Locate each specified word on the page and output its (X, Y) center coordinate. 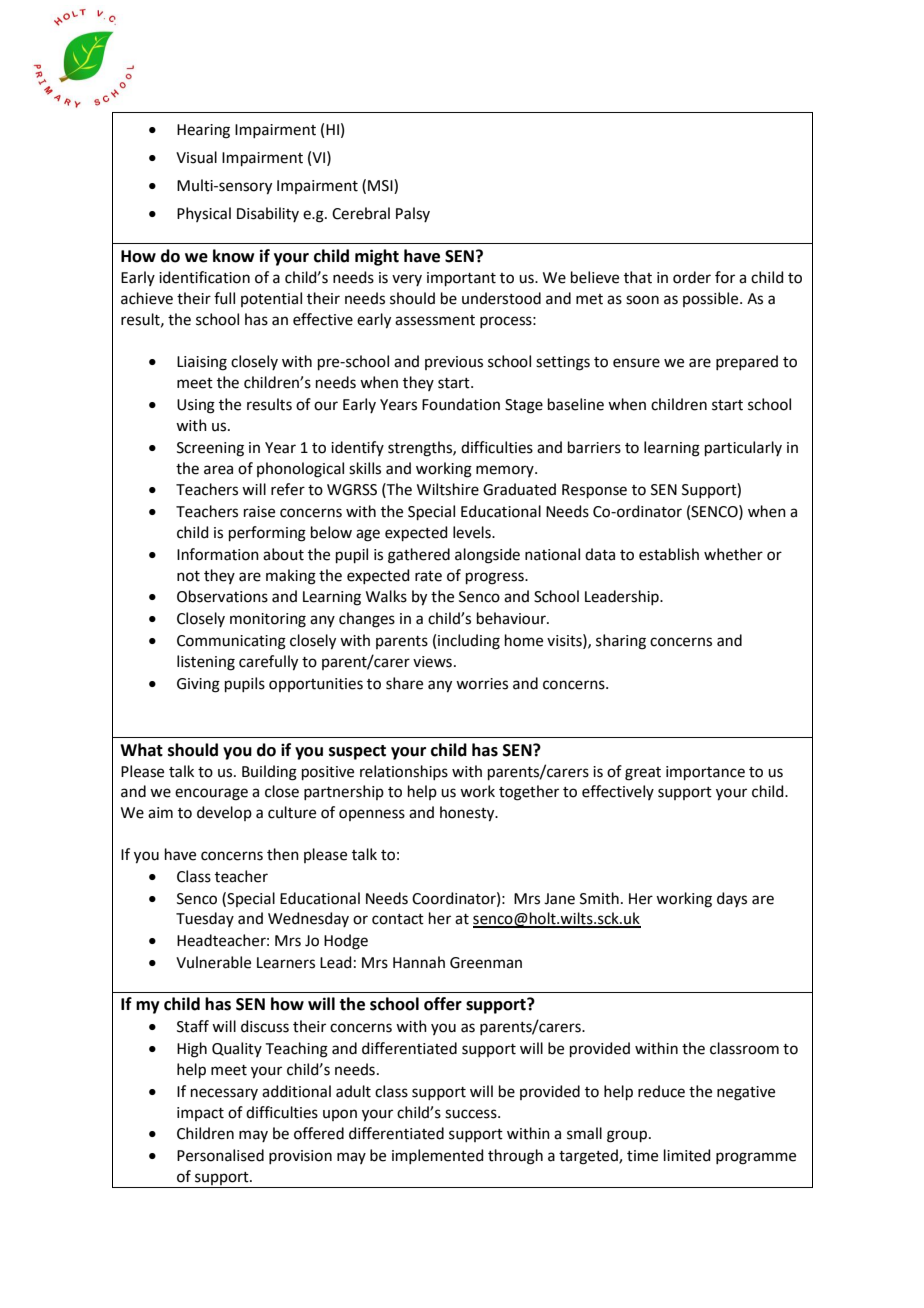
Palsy (413, 214)
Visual (196, 157)
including (469, 642)
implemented (438, 1156)
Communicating (231, 642)
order (692, 277)
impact (200, 1114)
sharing (621, 642)
